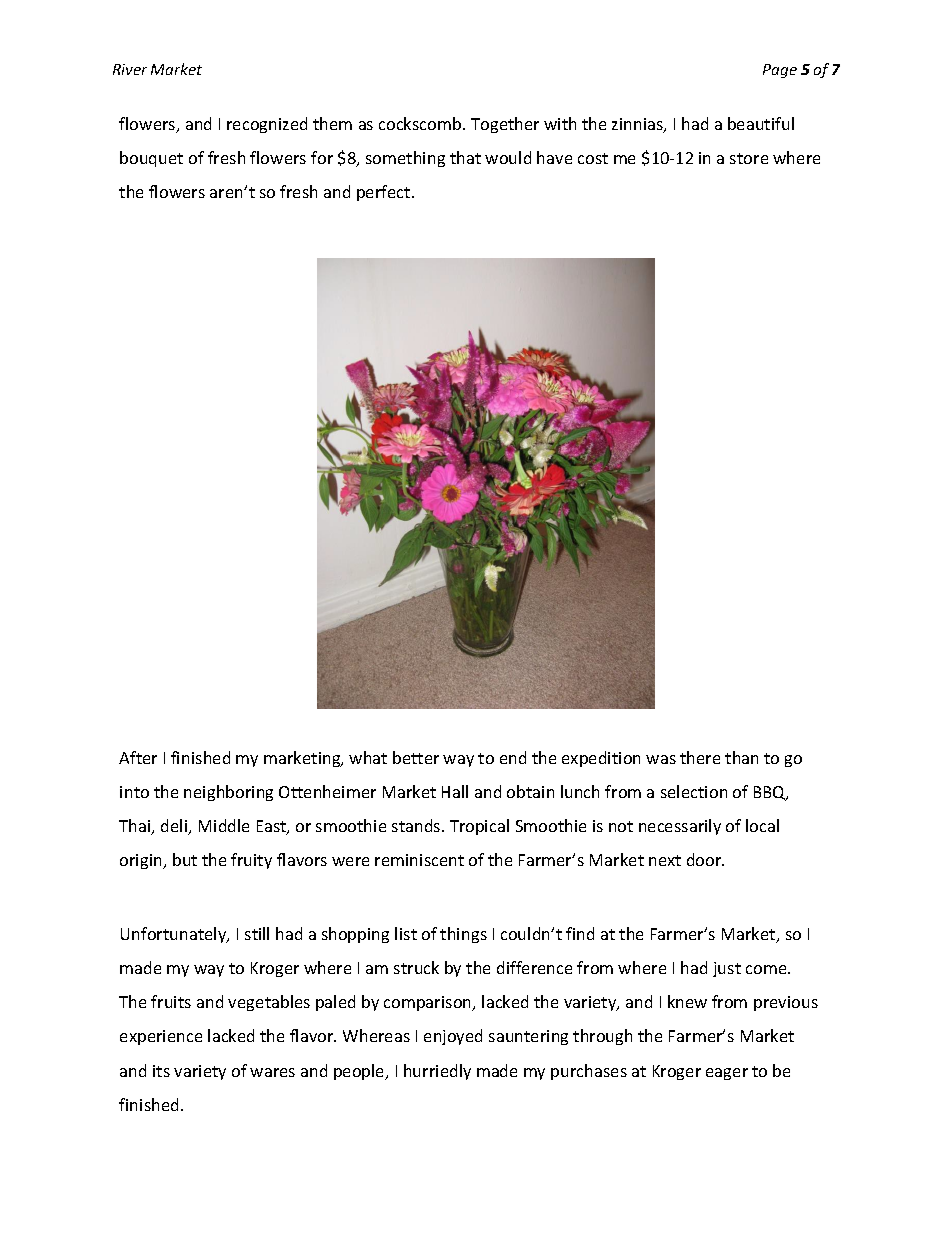  I want to click on better, so click(416, 757).
